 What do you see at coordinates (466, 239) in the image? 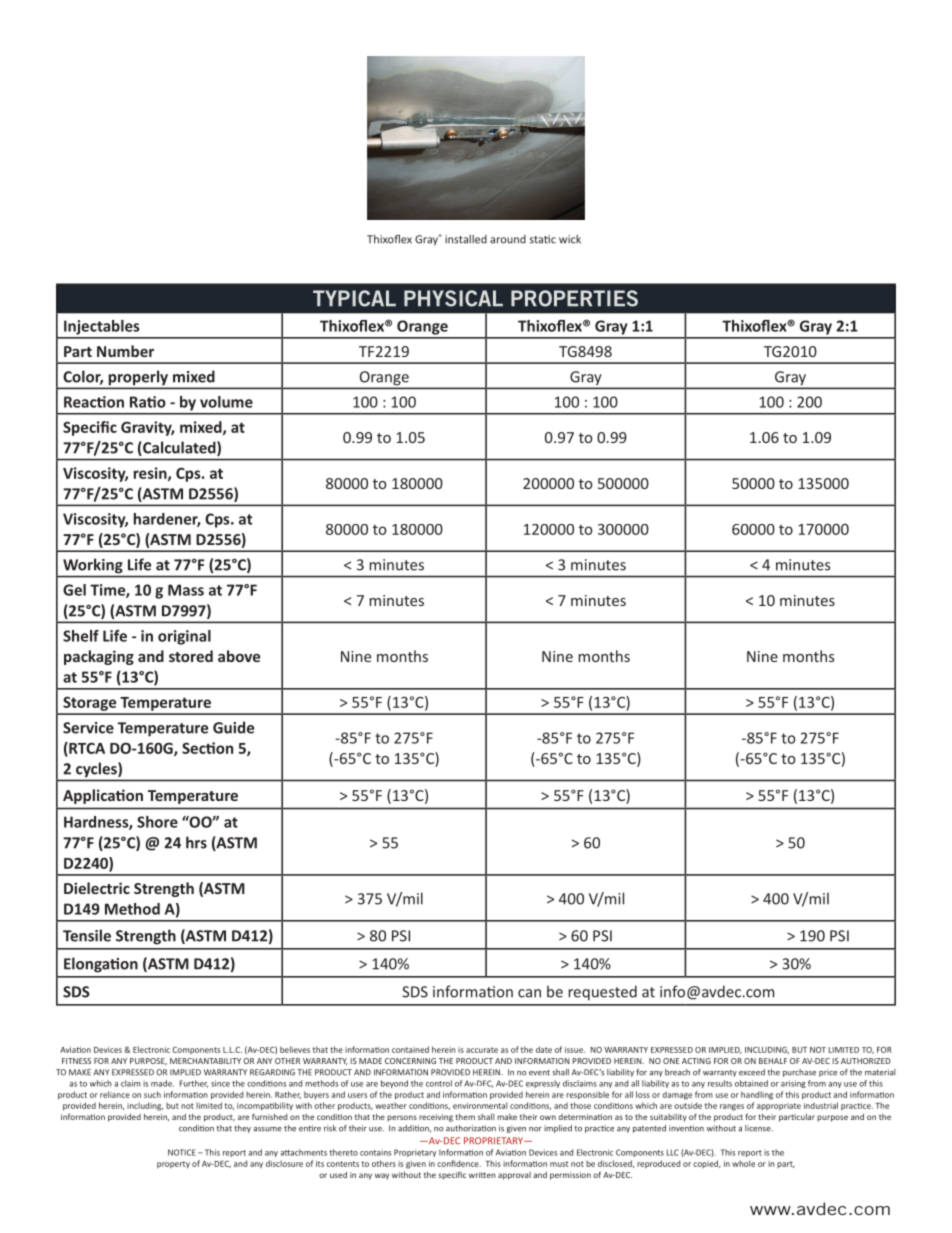
I see `installed` at bounding box center [466, 239].
